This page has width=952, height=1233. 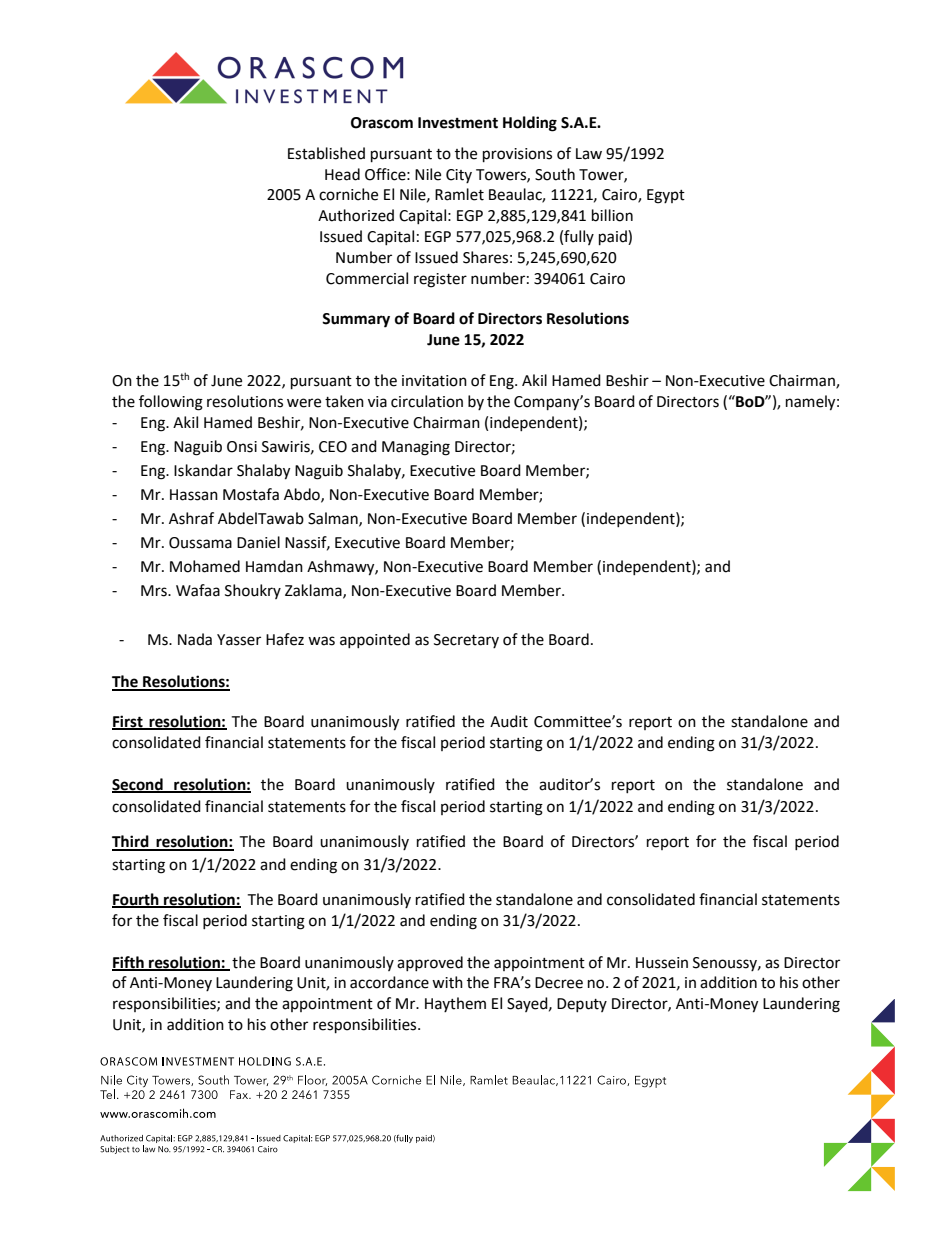 What do you see at coordinates (389, 982) in the page?
I see `accordance` at bounding box center [389, 982].
